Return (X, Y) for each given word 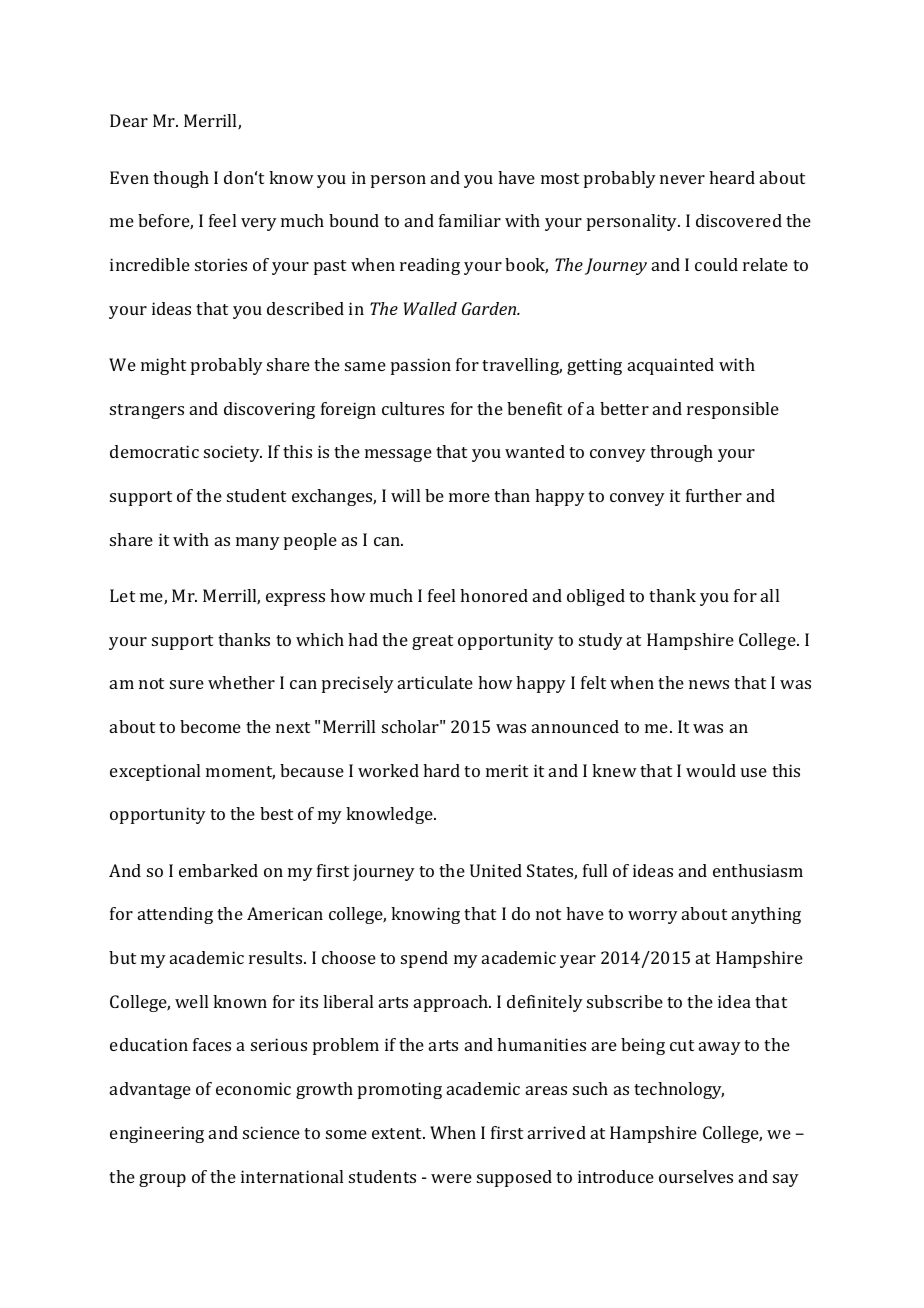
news (709, 684)
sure (187, 684)
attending (175, 915)
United (496, 870)
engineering (157, 1134)
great (432, 642)
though (181, 179)
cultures (413, 408)
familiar (470, 220)
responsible (733, 410)
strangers (147, 411)
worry (653, 917)
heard (732, 177)
